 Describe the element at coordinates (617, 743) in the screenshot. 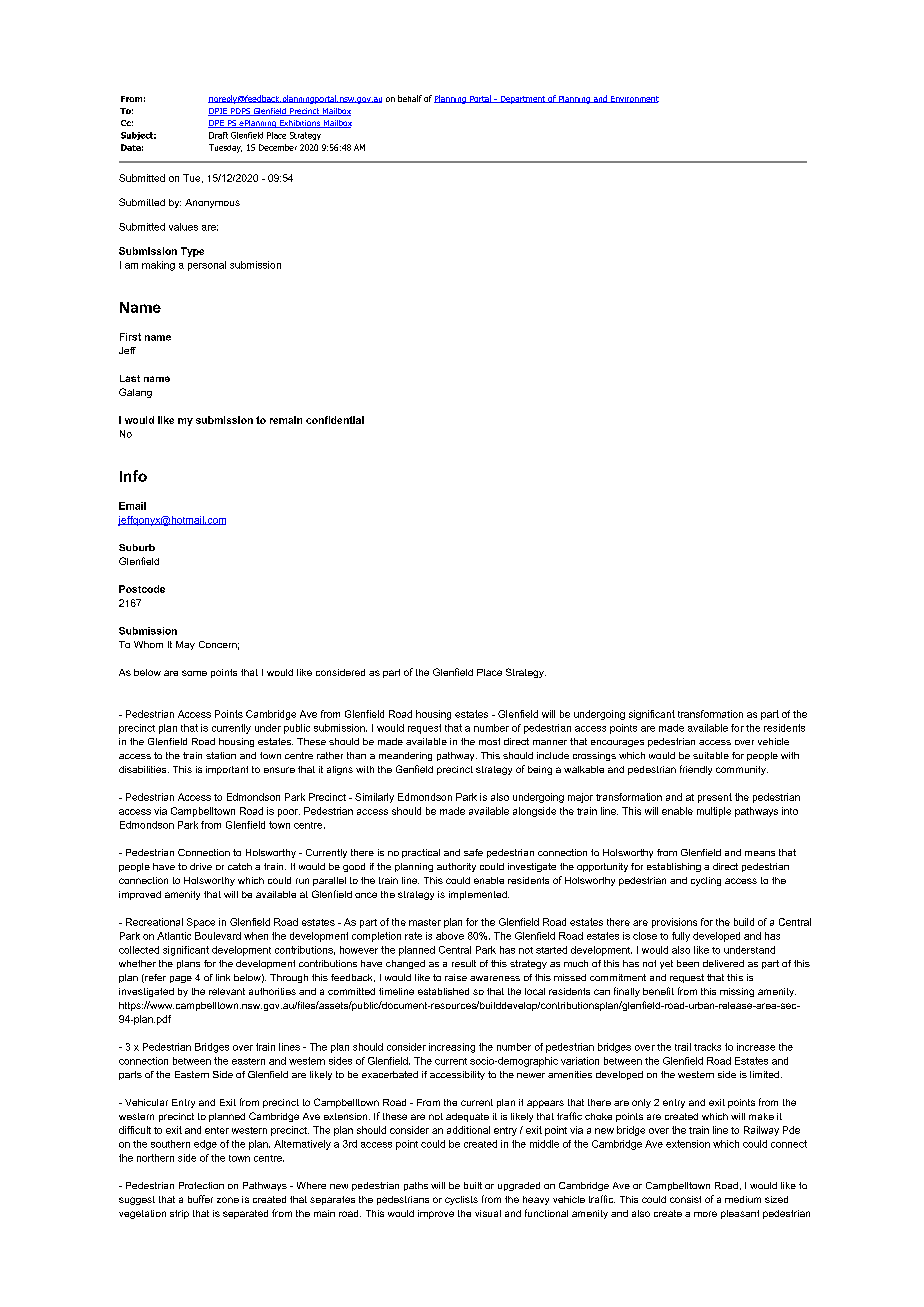

I see `encourages` at that location.
